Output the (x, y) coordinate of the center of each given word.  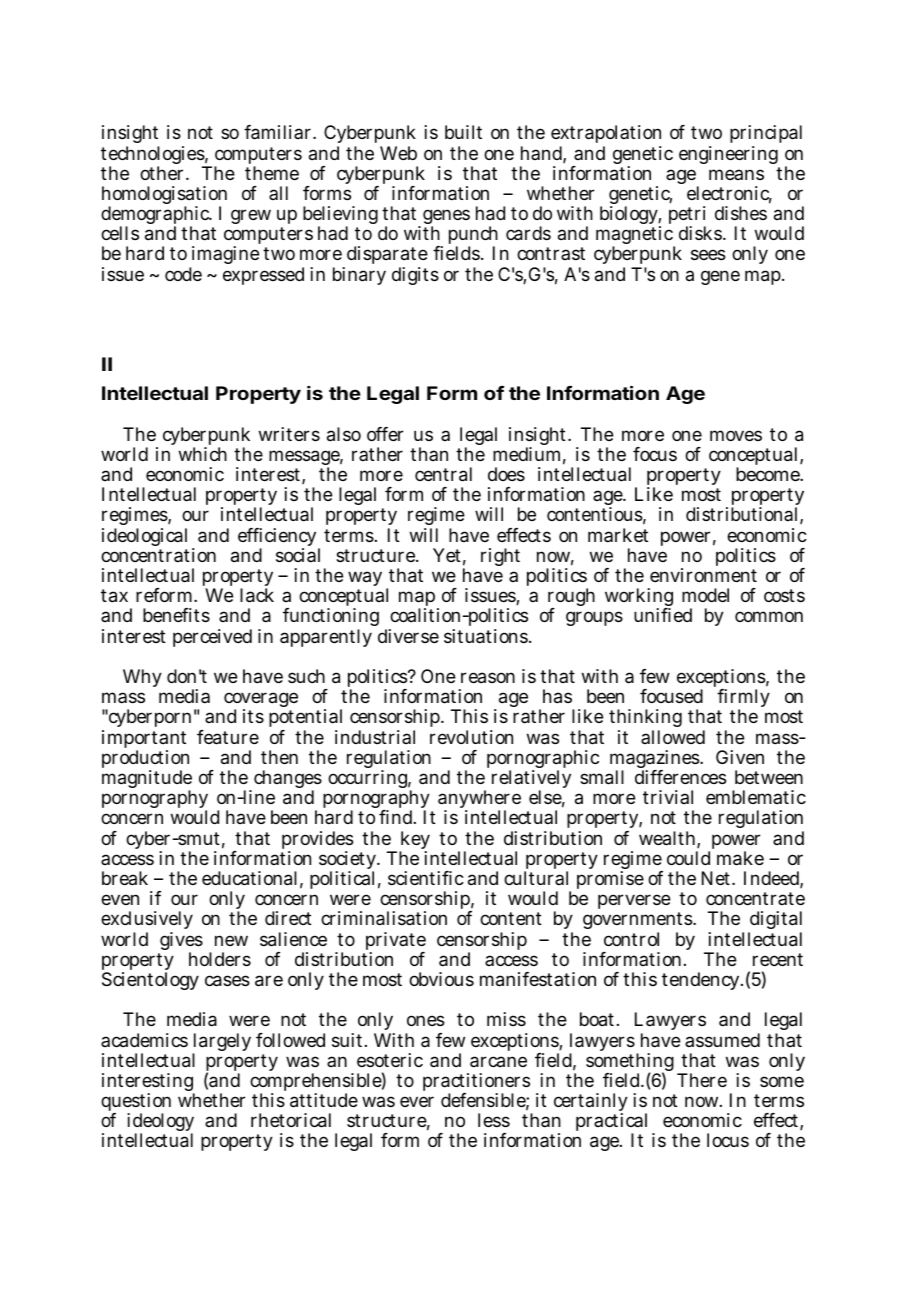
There (702, 1080)
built (463, 132)
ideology (160, 1124)
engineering (728, 155)
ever (417, 1101)
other (163, 173)
